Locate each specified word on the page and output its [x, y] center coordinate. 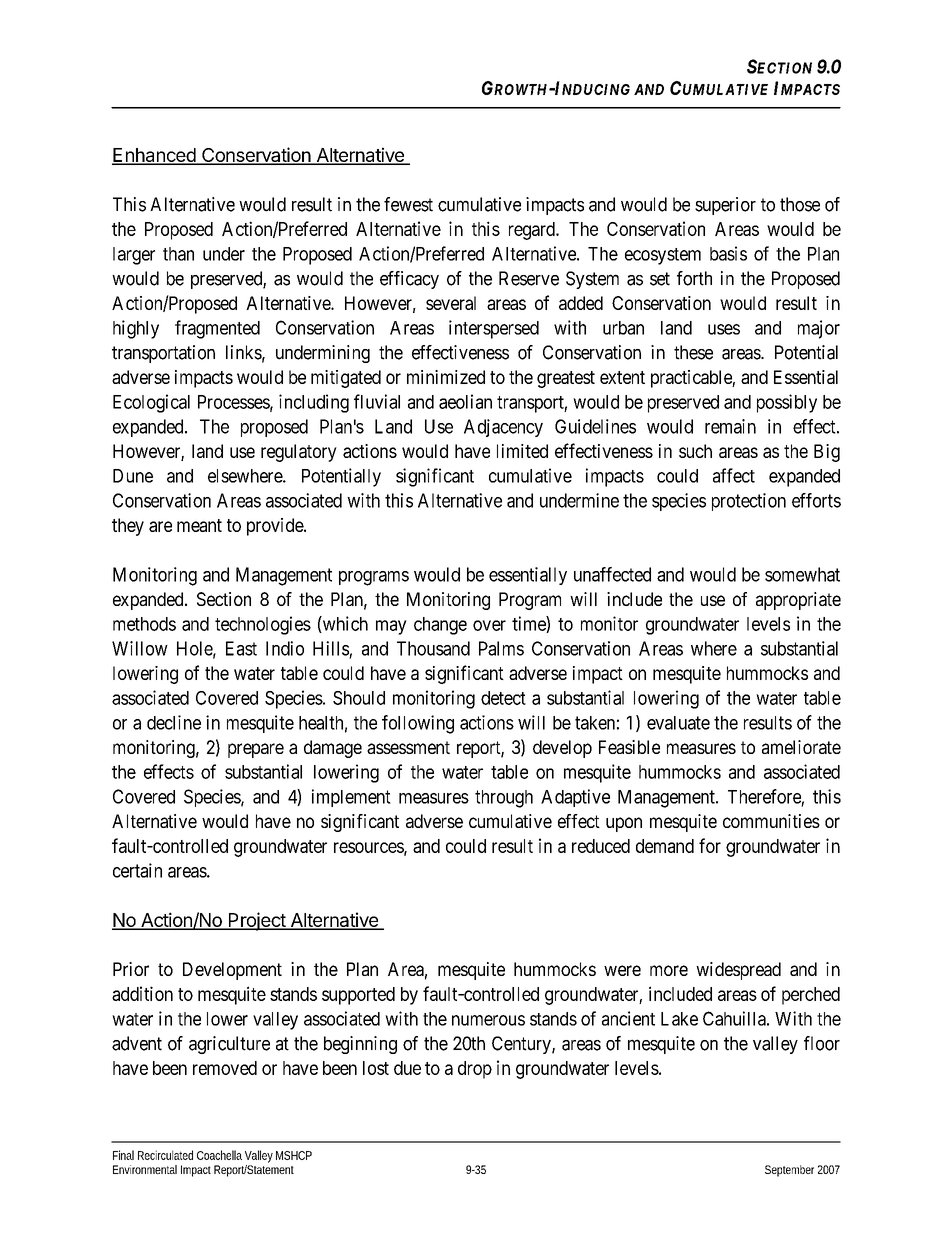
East [241, 648]
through [504, 799]
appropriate [798, 601]
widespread [738, 971]
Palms [501, 648]
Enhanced [154, 156]
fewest [408, 204]
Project [256, 921]
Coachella [219, 1155]
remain [730, 426]
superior [725, 206]
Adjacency [503, 428]
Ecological [151, 403]
